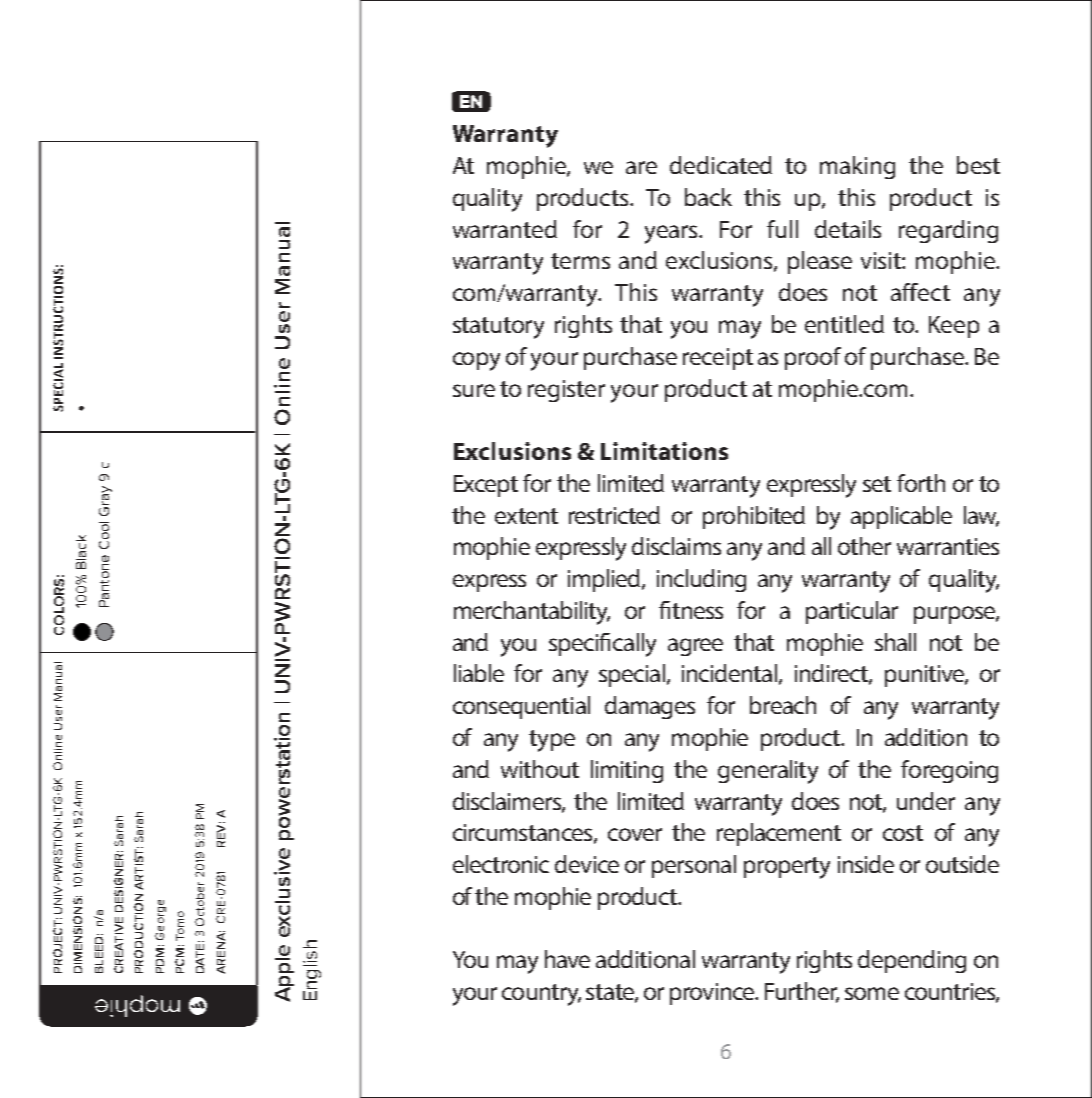 This image has height=1098, width=1092. Describe the element at coordinates (532, 613) in the image. I see `merchantability` at that location.
